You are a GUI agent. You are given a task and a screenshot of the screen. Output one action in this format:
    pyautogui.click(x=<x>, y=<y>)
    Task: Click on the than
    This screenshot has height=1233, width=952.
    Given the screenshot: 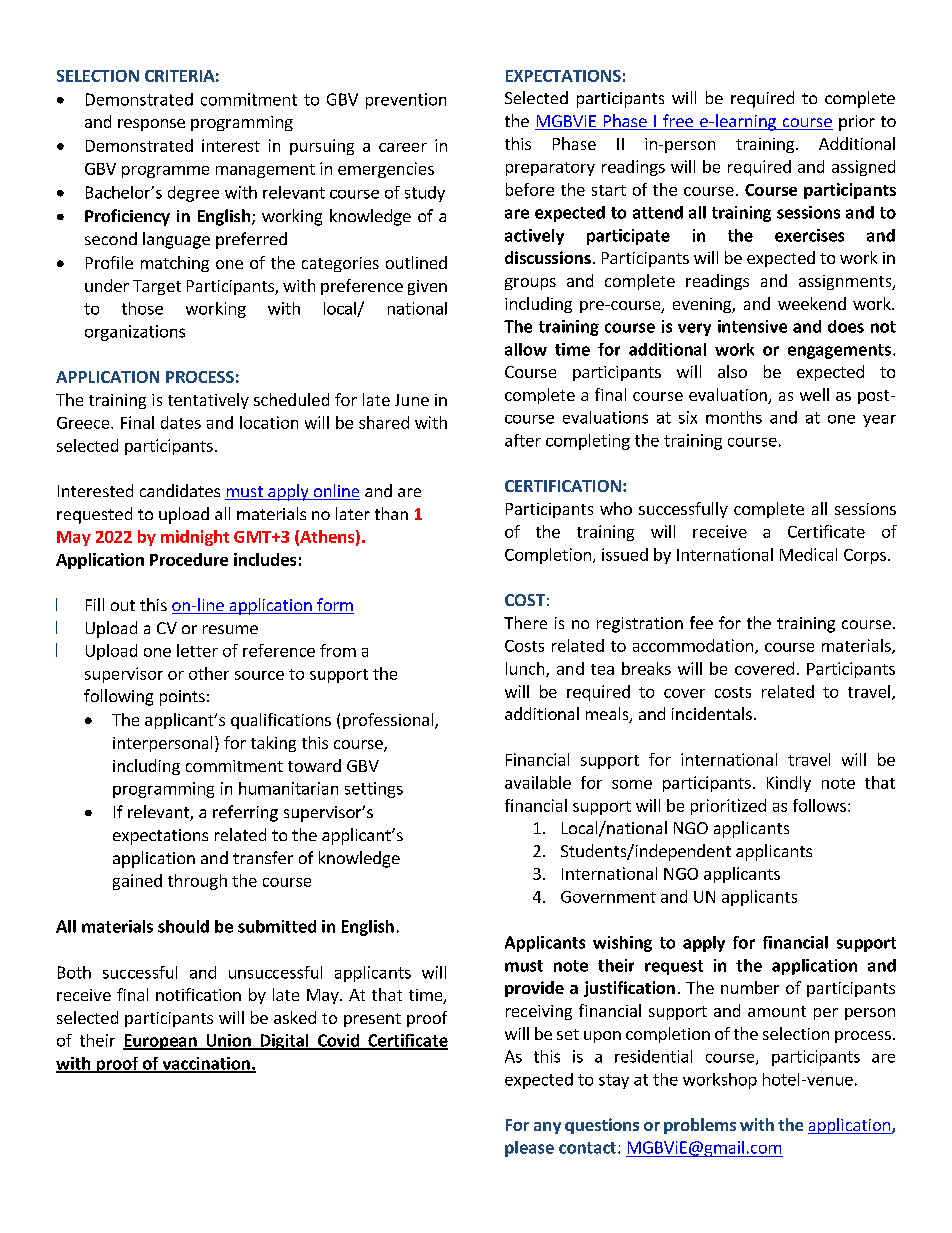 What is the action you would take?
    pyautogui.click(x=391, y=513)
